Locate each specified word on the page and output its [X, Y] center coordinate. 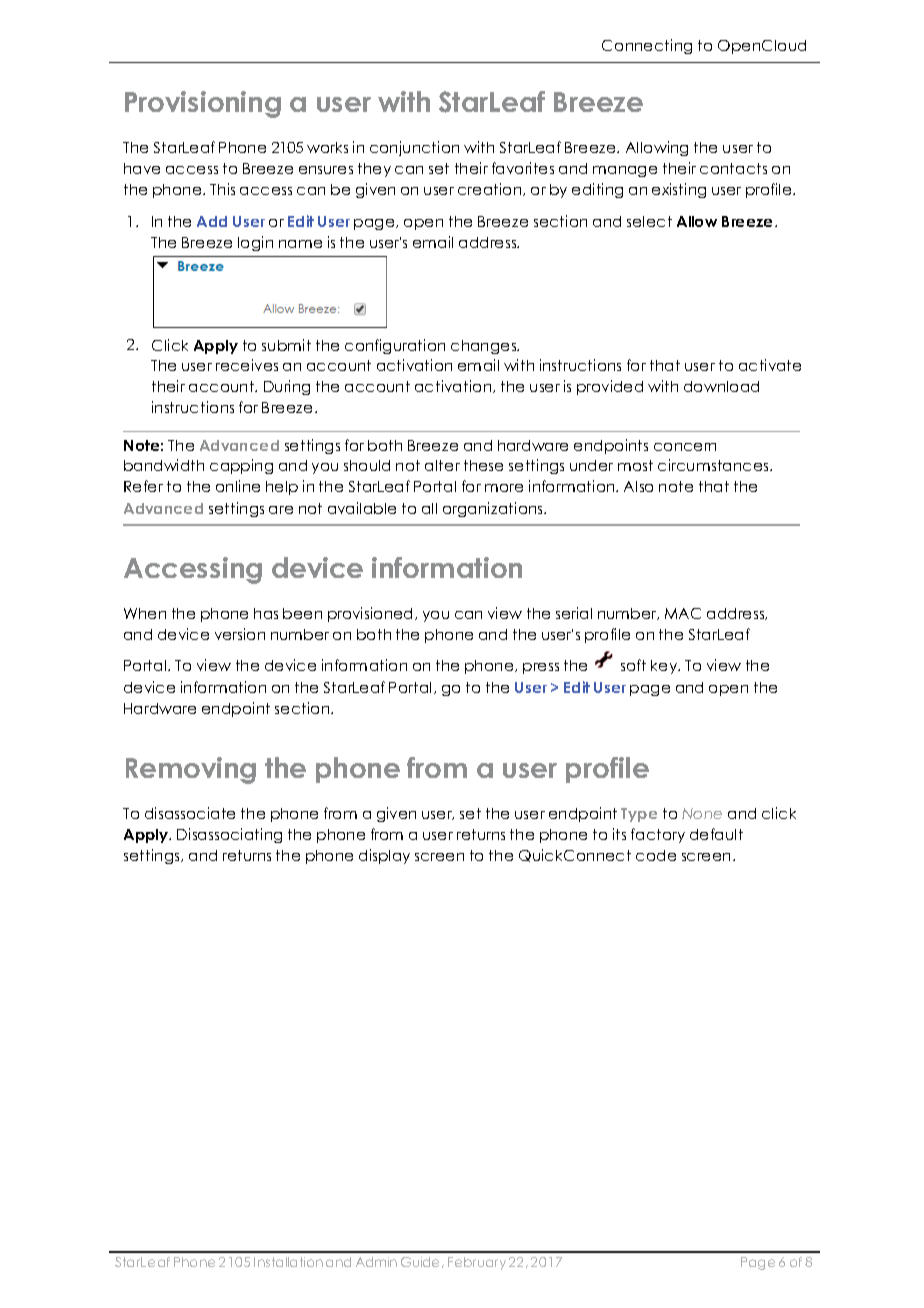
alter [442, 465]
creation [491, 189]
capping [241, 466]
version [240, 634]
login [255, 243]
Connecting [647, 46]
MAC [683, 613]
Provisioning [203, 104]
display [384, 856]
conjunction [414, 148]
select [649, 221]
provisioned [372, 614]
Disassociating [229, 835]
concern [685, 447]
